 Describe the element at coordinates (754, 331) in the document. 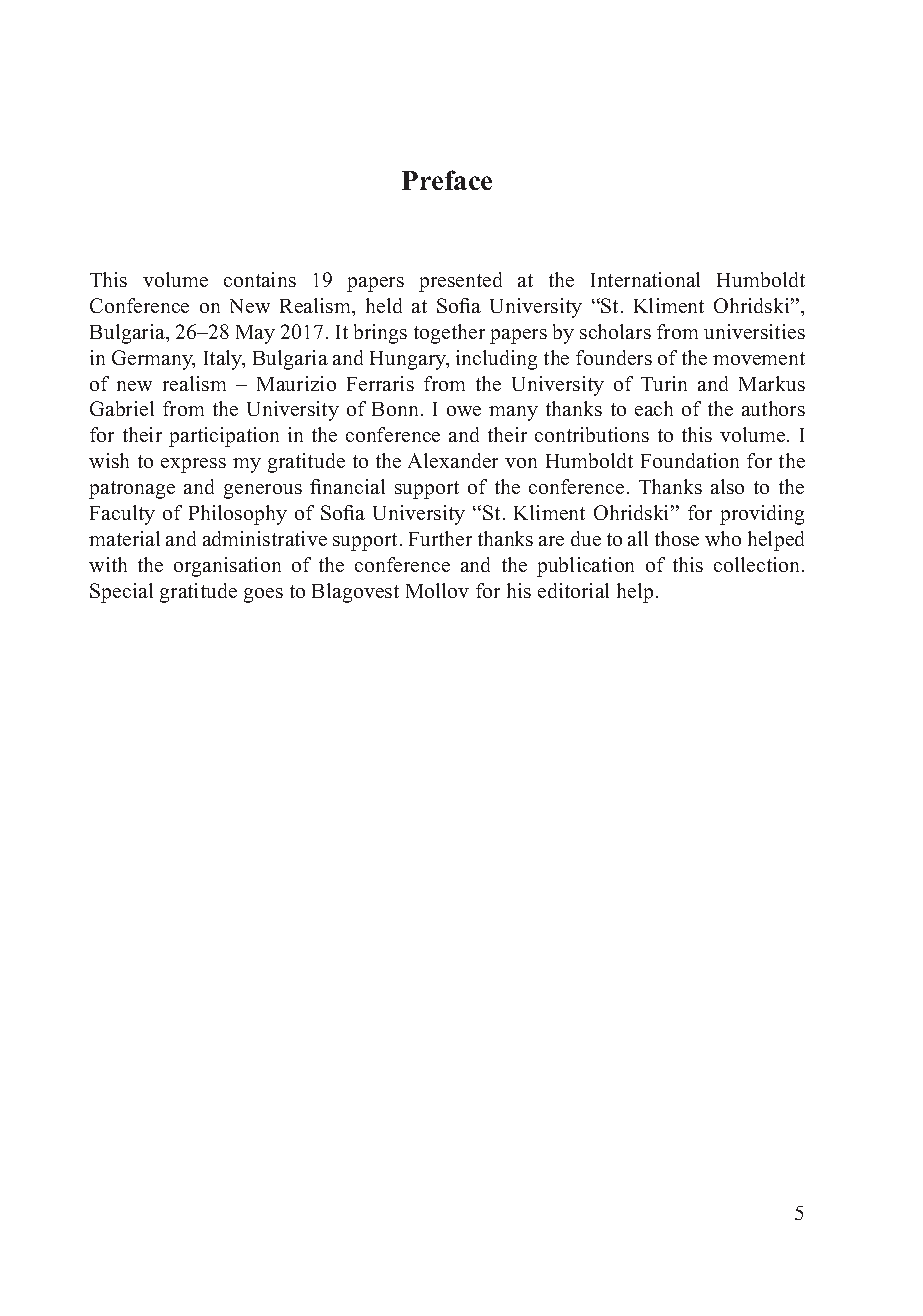

I see `universities` at that location.
